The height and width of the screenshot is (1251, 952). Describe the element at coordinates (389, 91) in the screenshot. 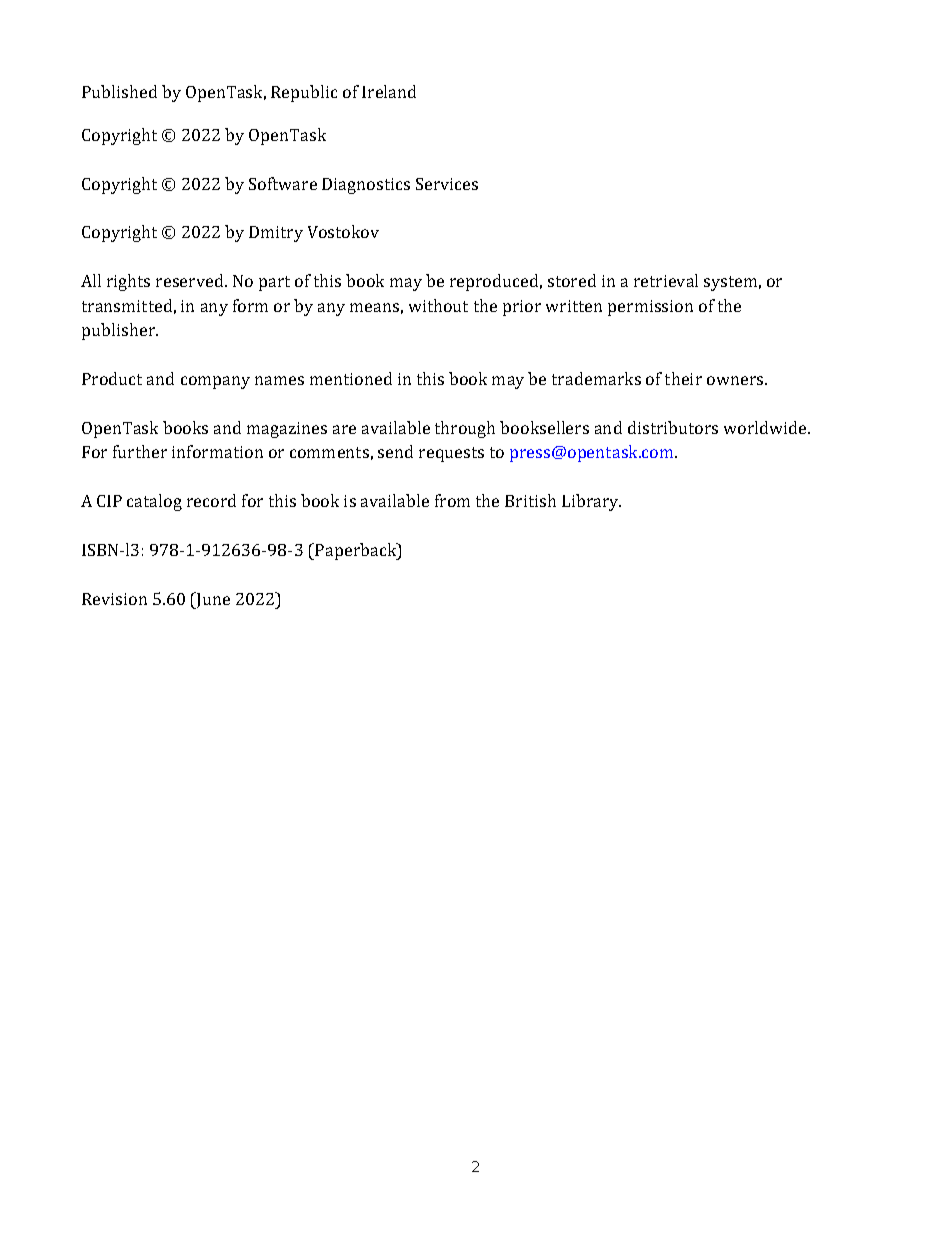

I see `Ireland` at that location.
